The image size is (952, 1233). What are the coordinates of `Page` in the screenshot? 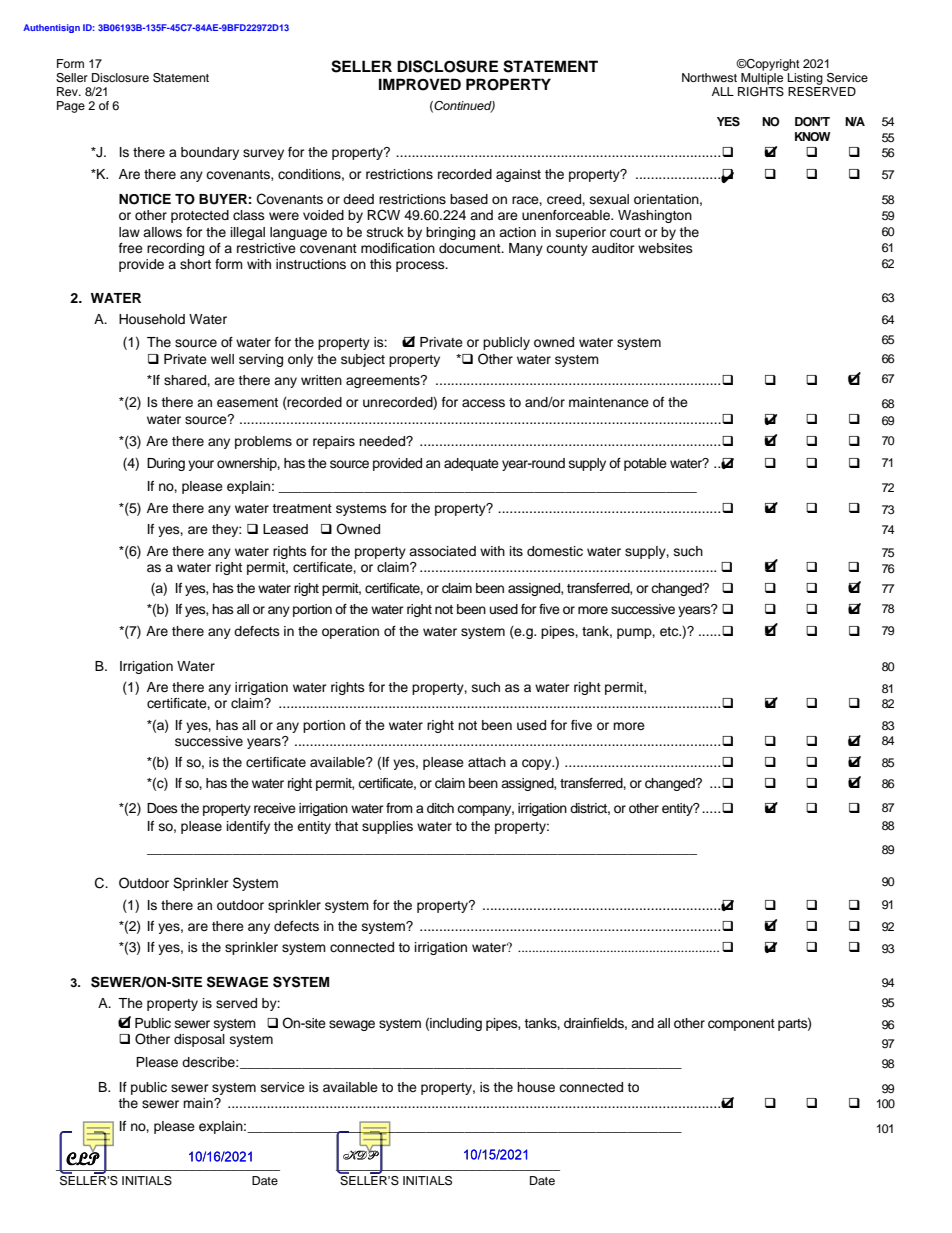 It's located at (71, 107).
